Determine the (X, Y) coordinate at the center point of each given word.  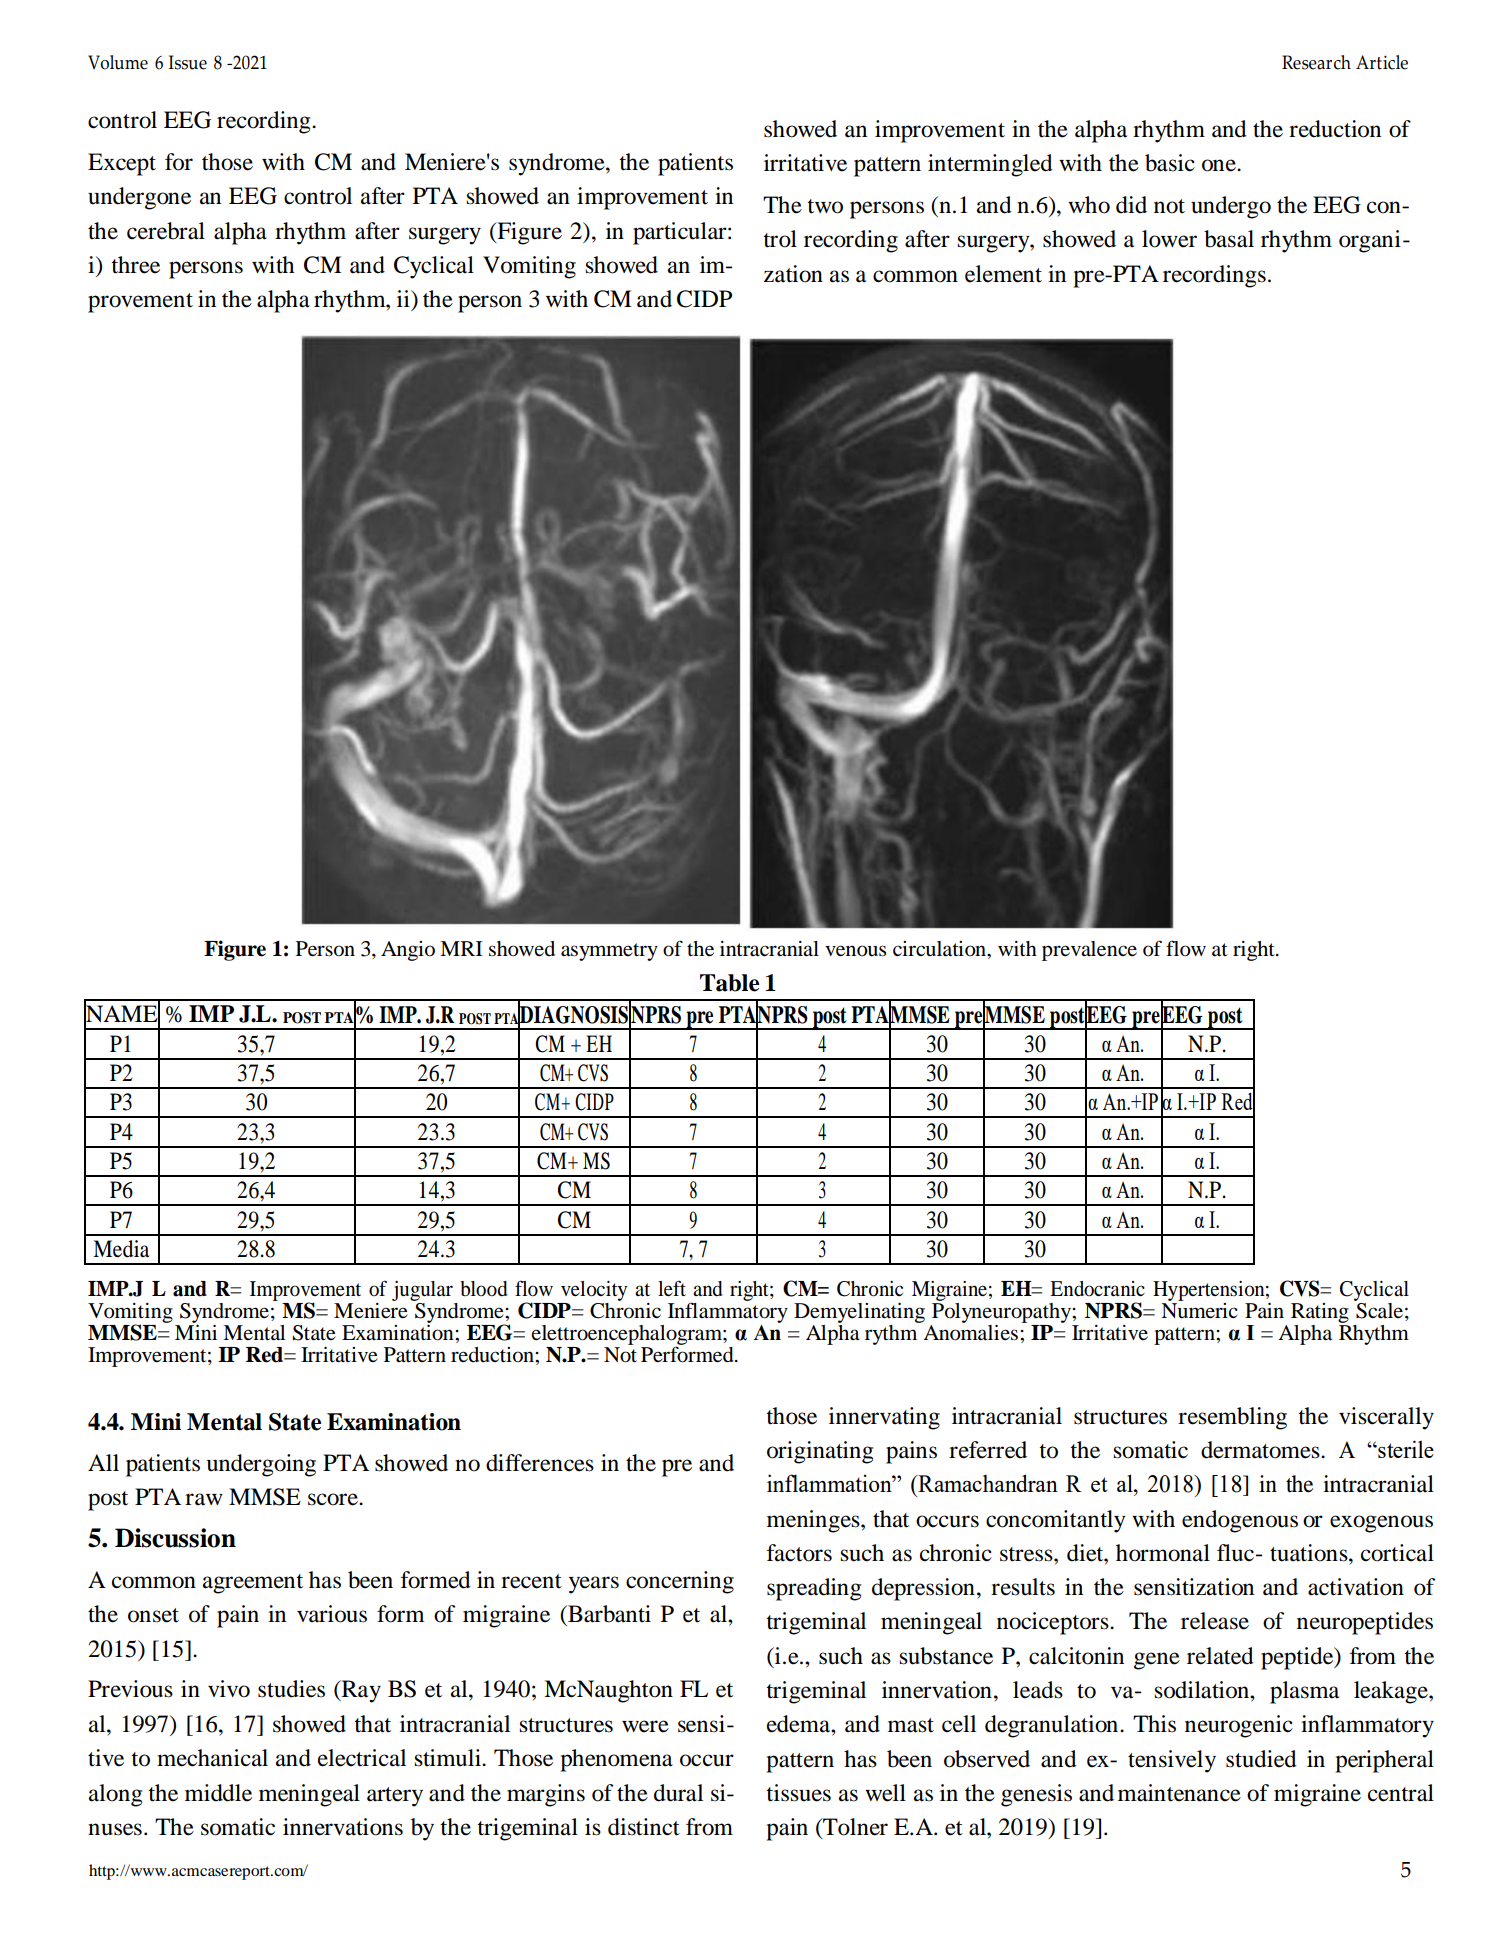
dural (678, 1793)
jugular (422, 1291)
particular (681, 233)
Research (1316, 62)
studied (1261, 1759)
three (135, 265)
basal (1229, 239)
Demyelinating (859, 1313)
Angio (408, 951)
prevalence (1089, 951)
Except (122, 164)
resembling (1232, 1418)
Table (729, 983)
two (825, 206)
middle (218, 1793)
